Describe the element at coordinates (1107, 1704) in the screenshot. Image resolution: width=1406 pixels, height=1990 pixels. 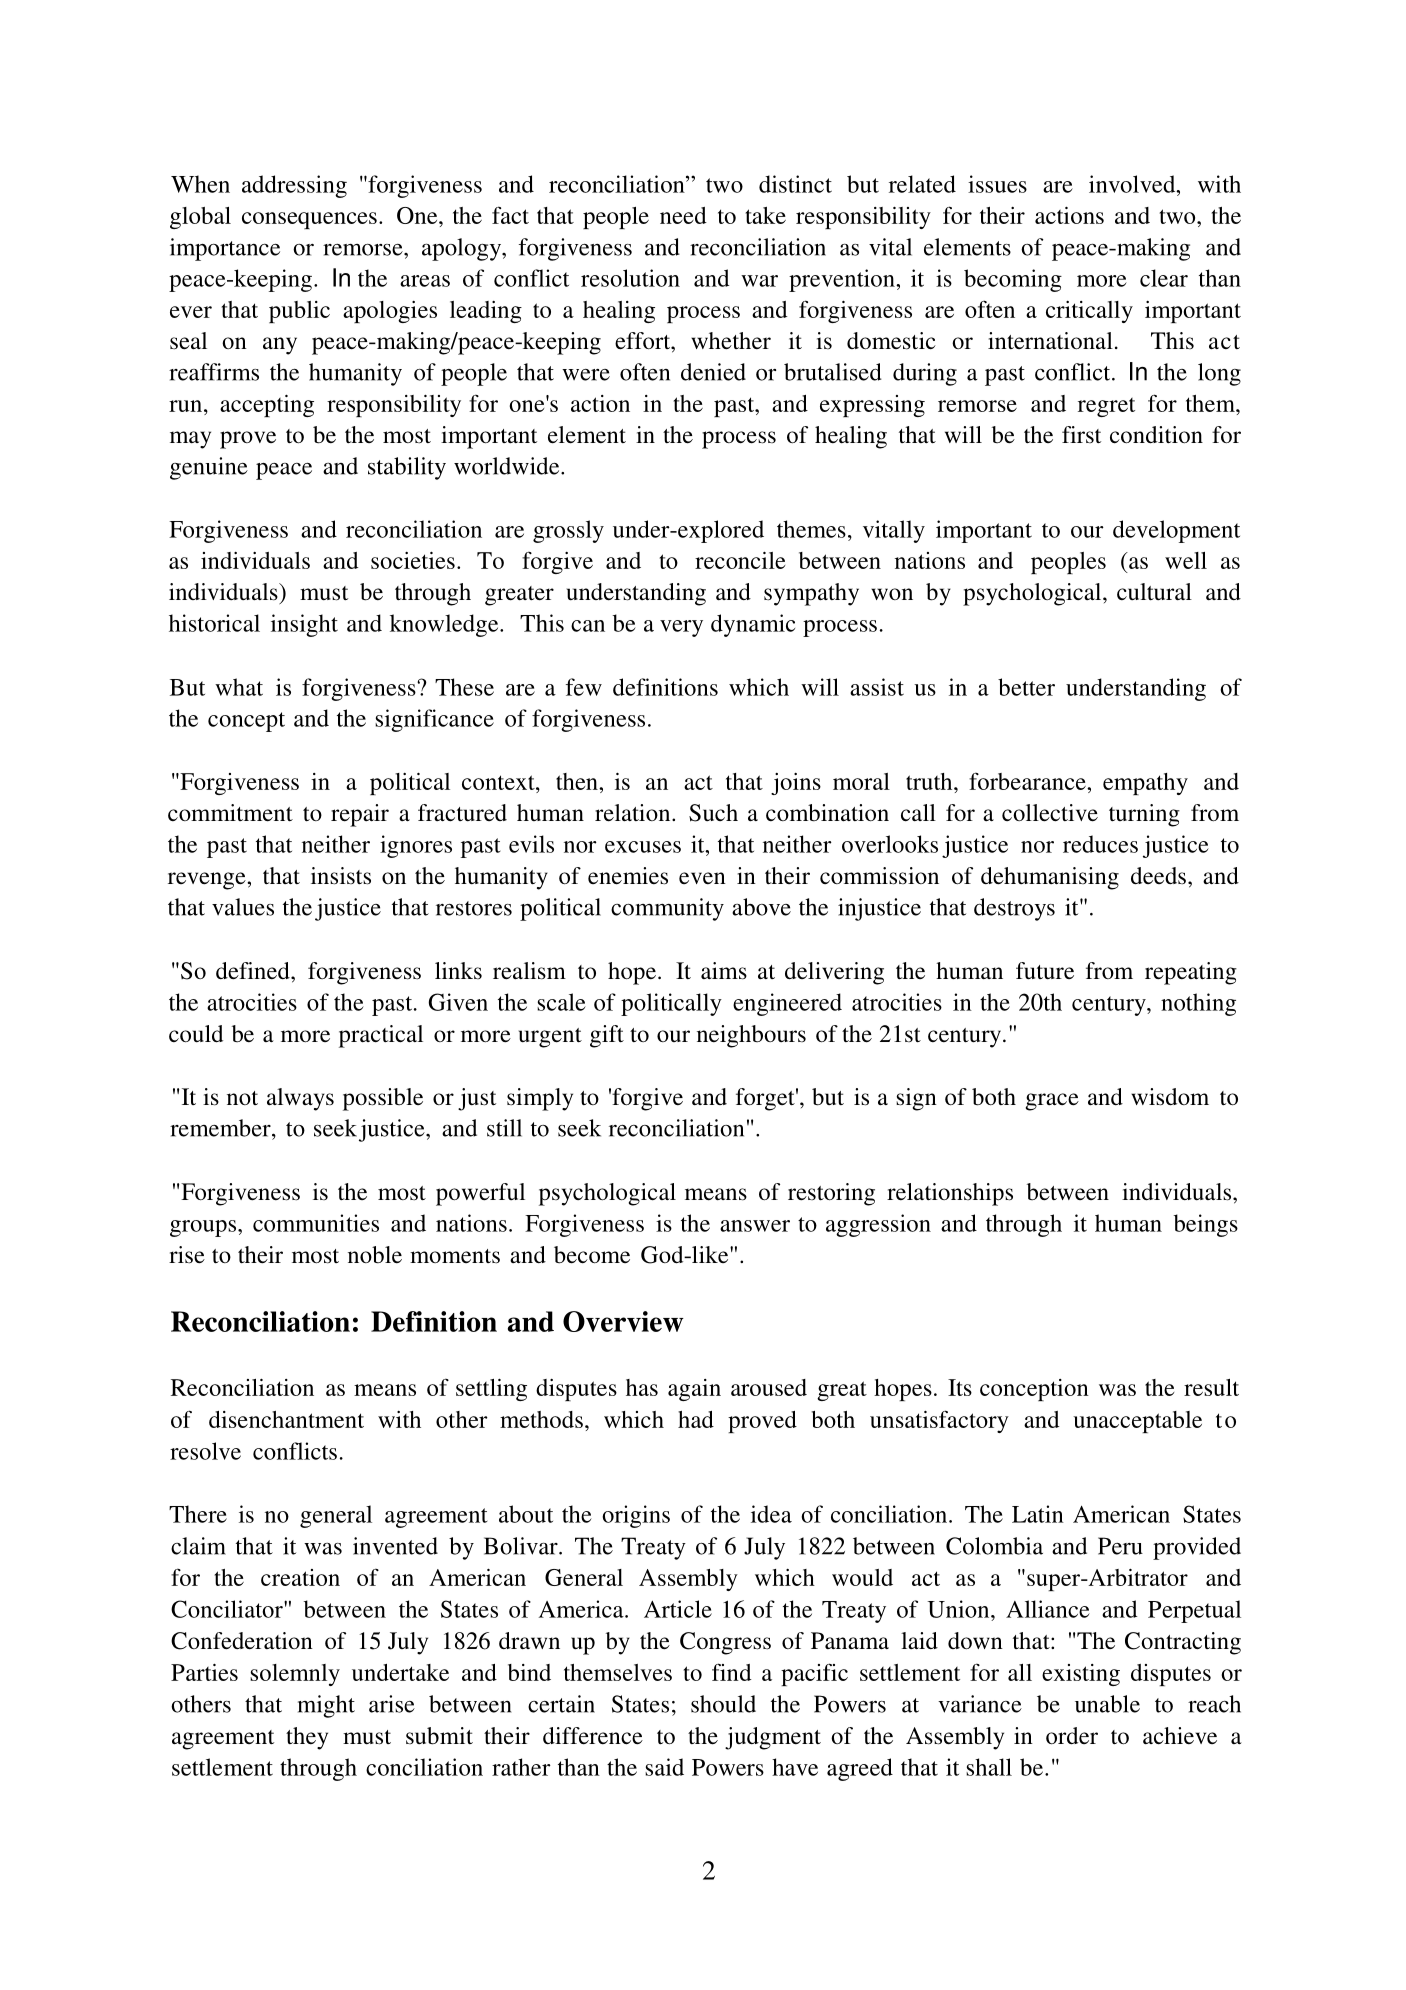
I see `unable` at that location.
